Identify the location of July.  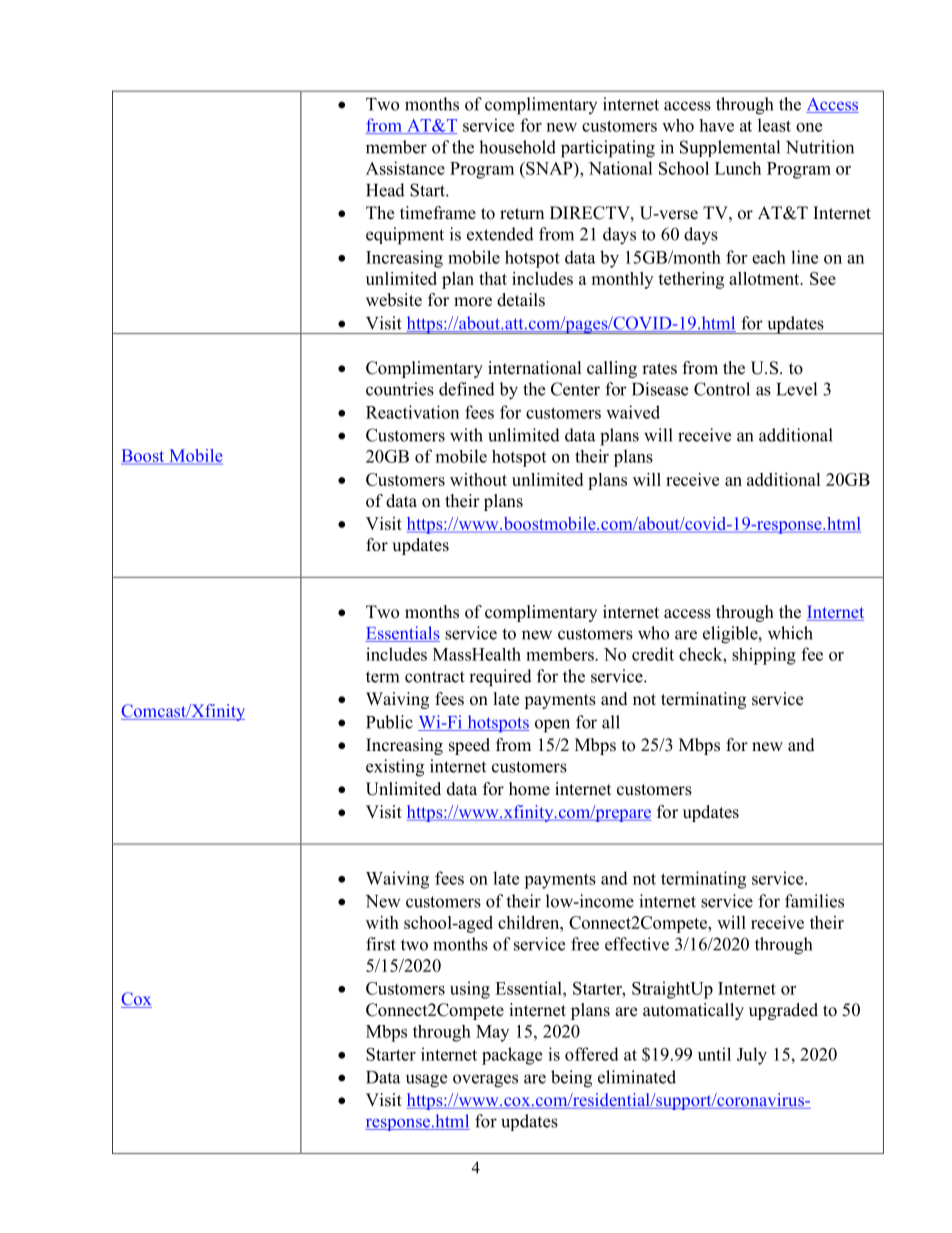
(752, 1056).
